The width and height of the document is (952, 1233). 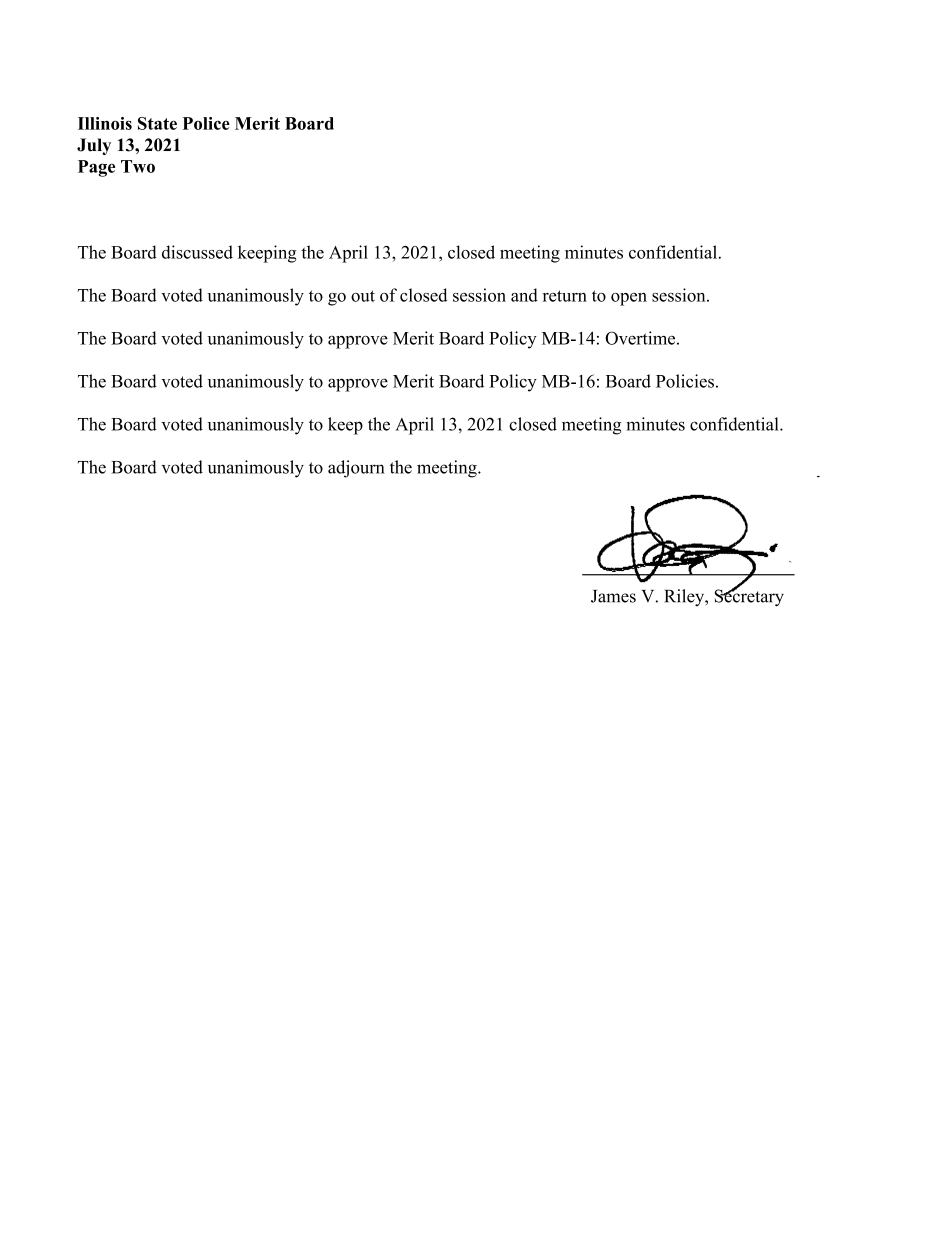 I want to click on Page, so click(x=96, y=168).
